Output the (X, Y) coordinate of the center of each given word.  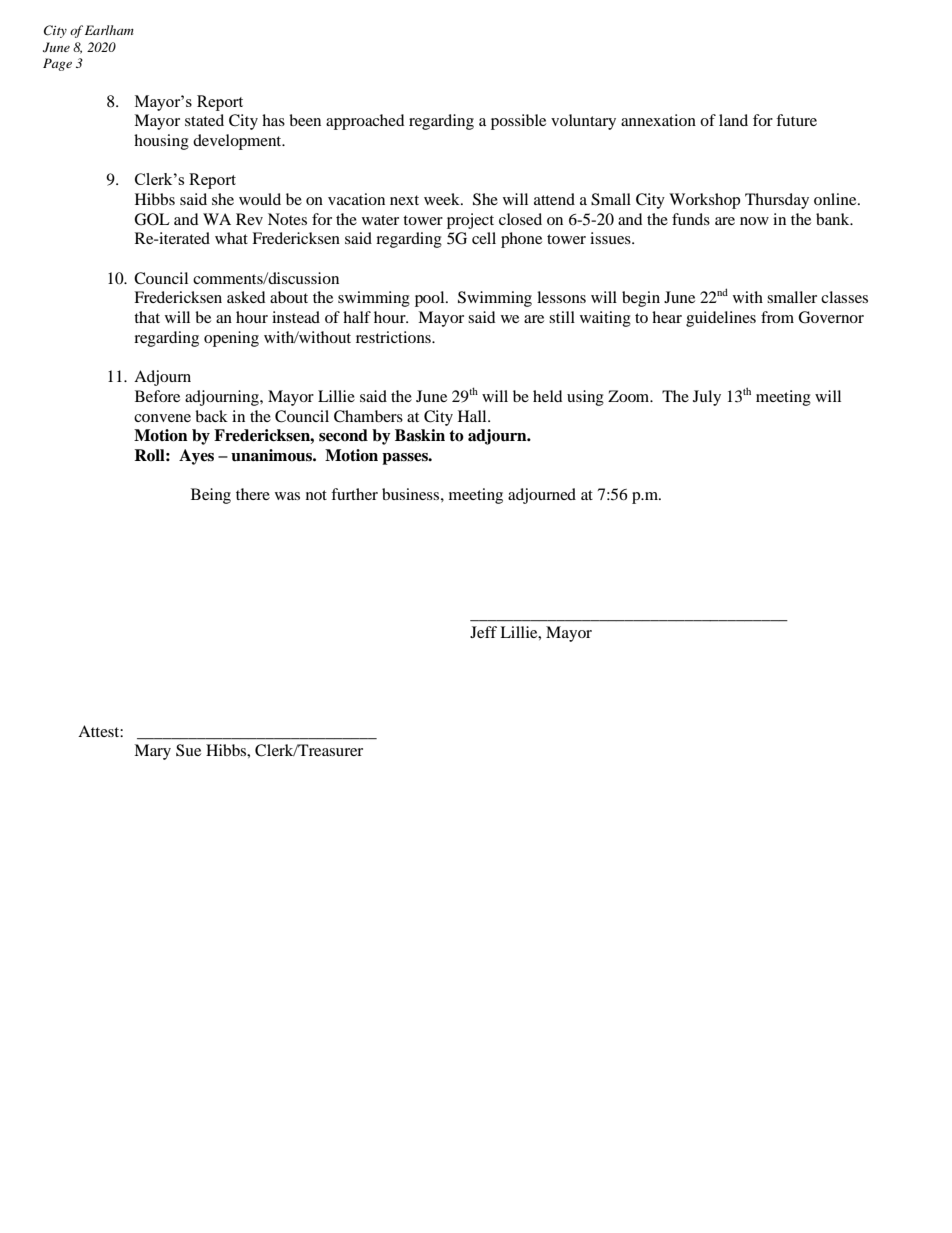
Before (157, 396)
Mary (152, 752)
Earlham (109, 30)
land (733, 120)
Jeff (483, 632)
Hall (473, 416)
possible (518, 122)
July (707, 398)
